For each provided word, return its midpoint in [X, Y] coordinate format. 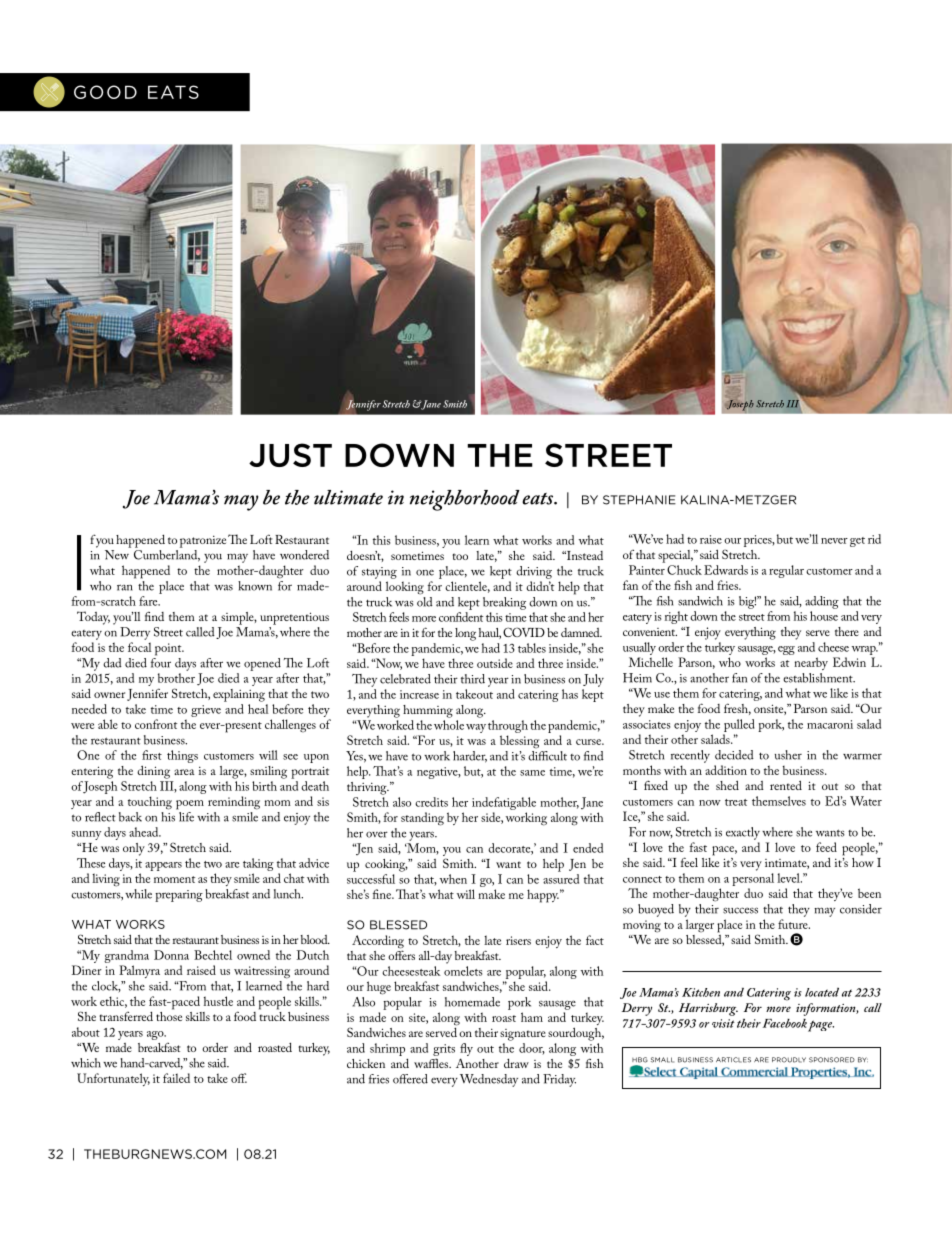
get [857, 542]
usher [788, 755]
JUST [290, 455]
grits [444, 1050]
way [476, 728]
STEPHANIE [639, 500]
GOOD [105, 92]
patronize [204, 541]
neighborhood [465, 500]
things [182, 756]
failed [176, 1078]
